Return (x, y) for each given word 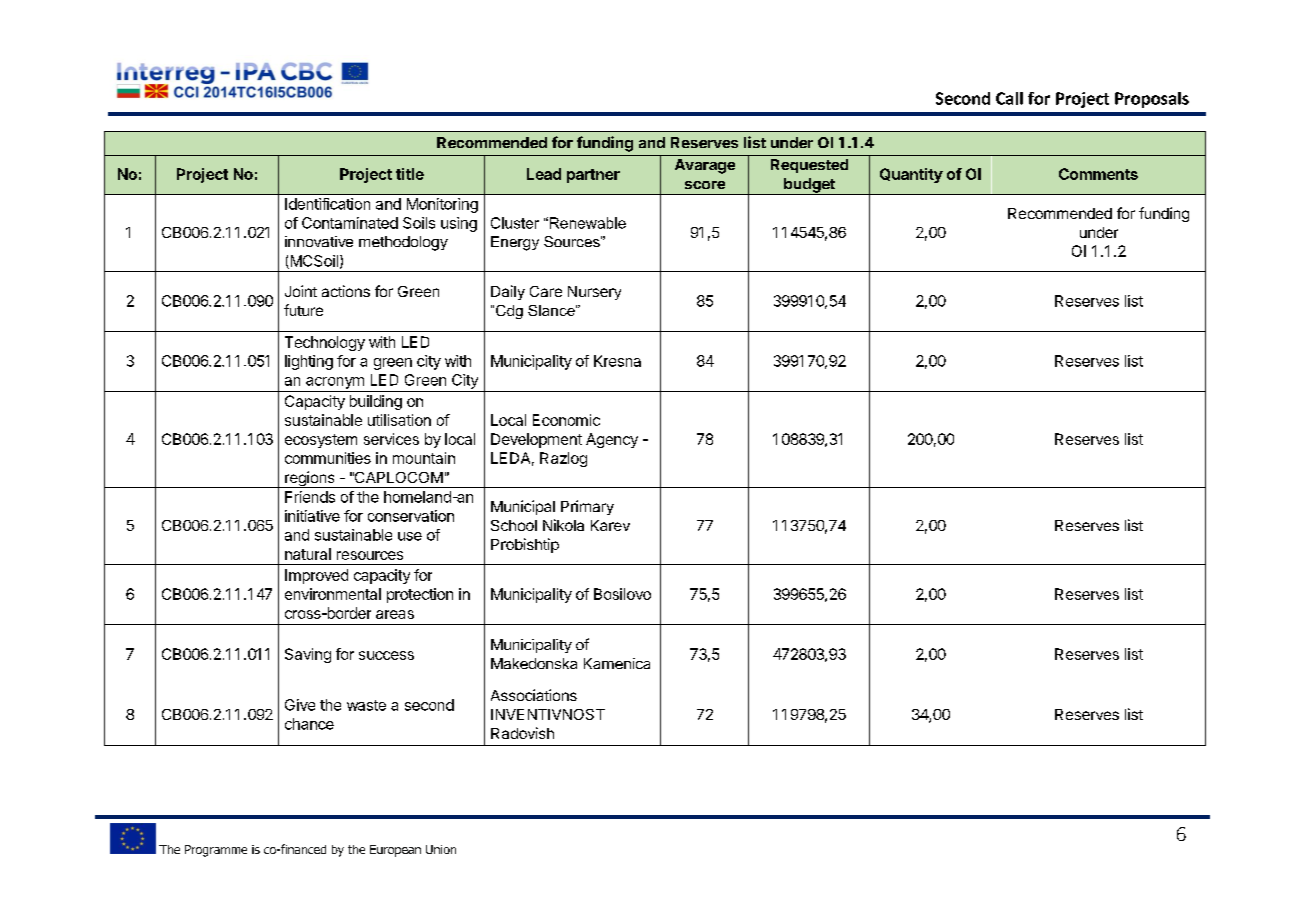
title (410, 174)
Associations (534, 695)
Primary (587, 507)
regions (310, 479)
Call (1009, 98)
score (705, 185)
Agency (612, 440)
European (395, 851)
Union (441, 849)
